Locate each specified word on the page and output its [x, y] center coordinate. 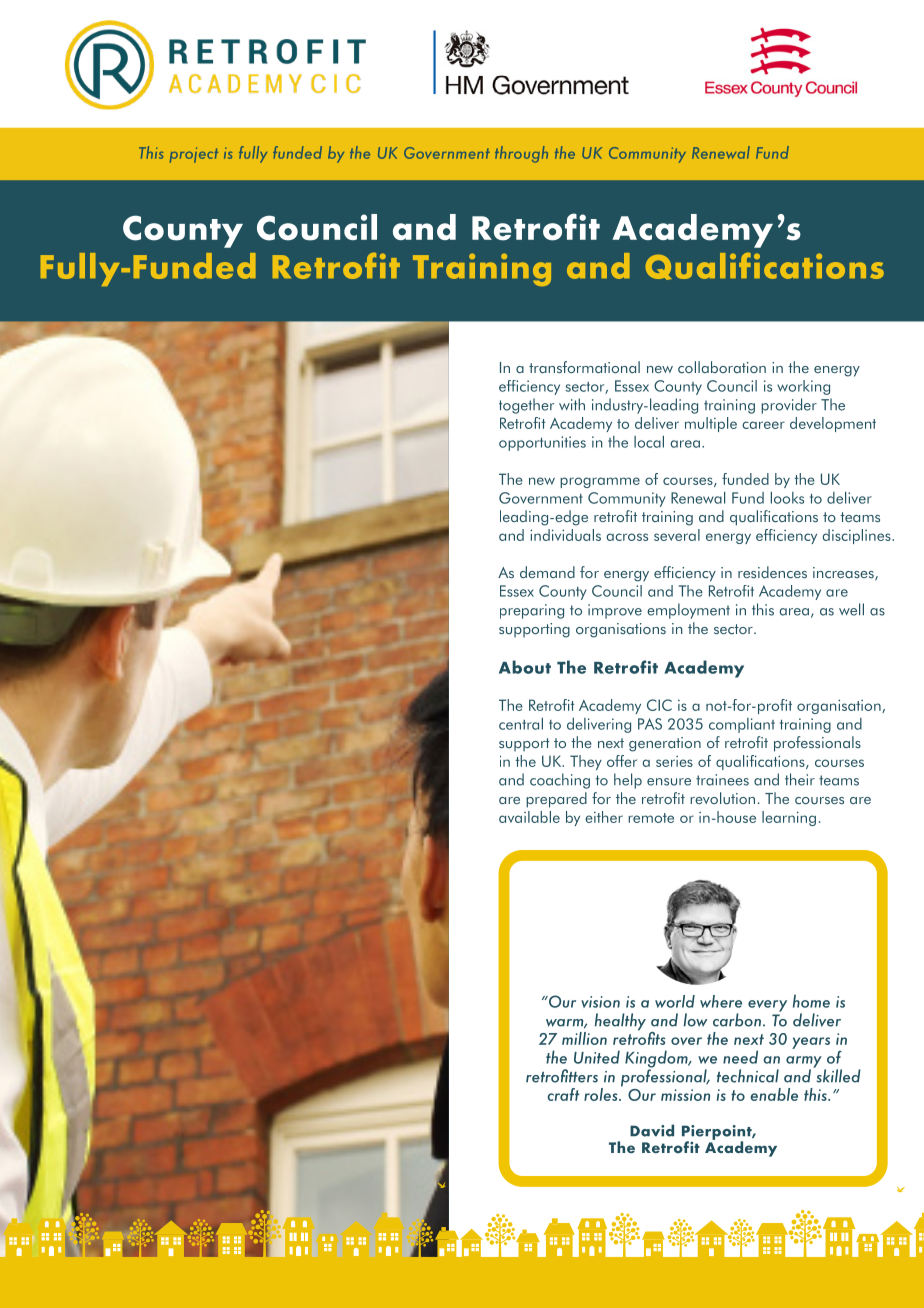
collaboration [722, 367]
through [521, 154]
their [800, 779]
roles [602, 1094]
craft [563, 1094]
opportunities [542, 443]
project [194, 155]
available [529, 817]
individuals [565, 535]
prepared [556, 800]
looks [787, 498]
